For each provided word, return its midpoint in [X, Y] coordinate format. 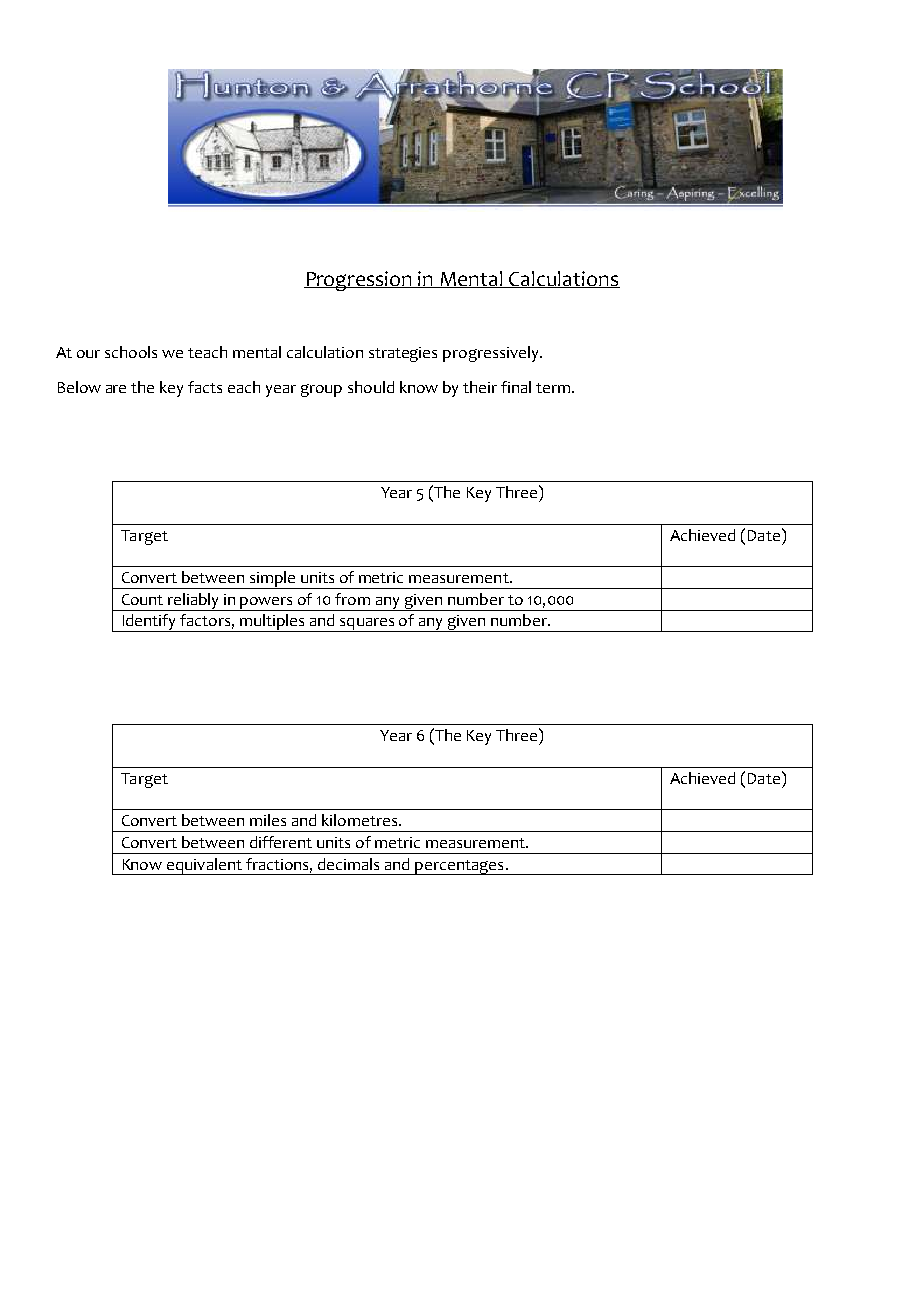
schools [131, 352]
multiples [272, 623]
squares [367, 625]
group [321, 390]
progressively [492, 354]
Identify [149, 623]
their [480, 387]
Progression [359, 281]
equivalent [204, 866]
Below [79, 387]
